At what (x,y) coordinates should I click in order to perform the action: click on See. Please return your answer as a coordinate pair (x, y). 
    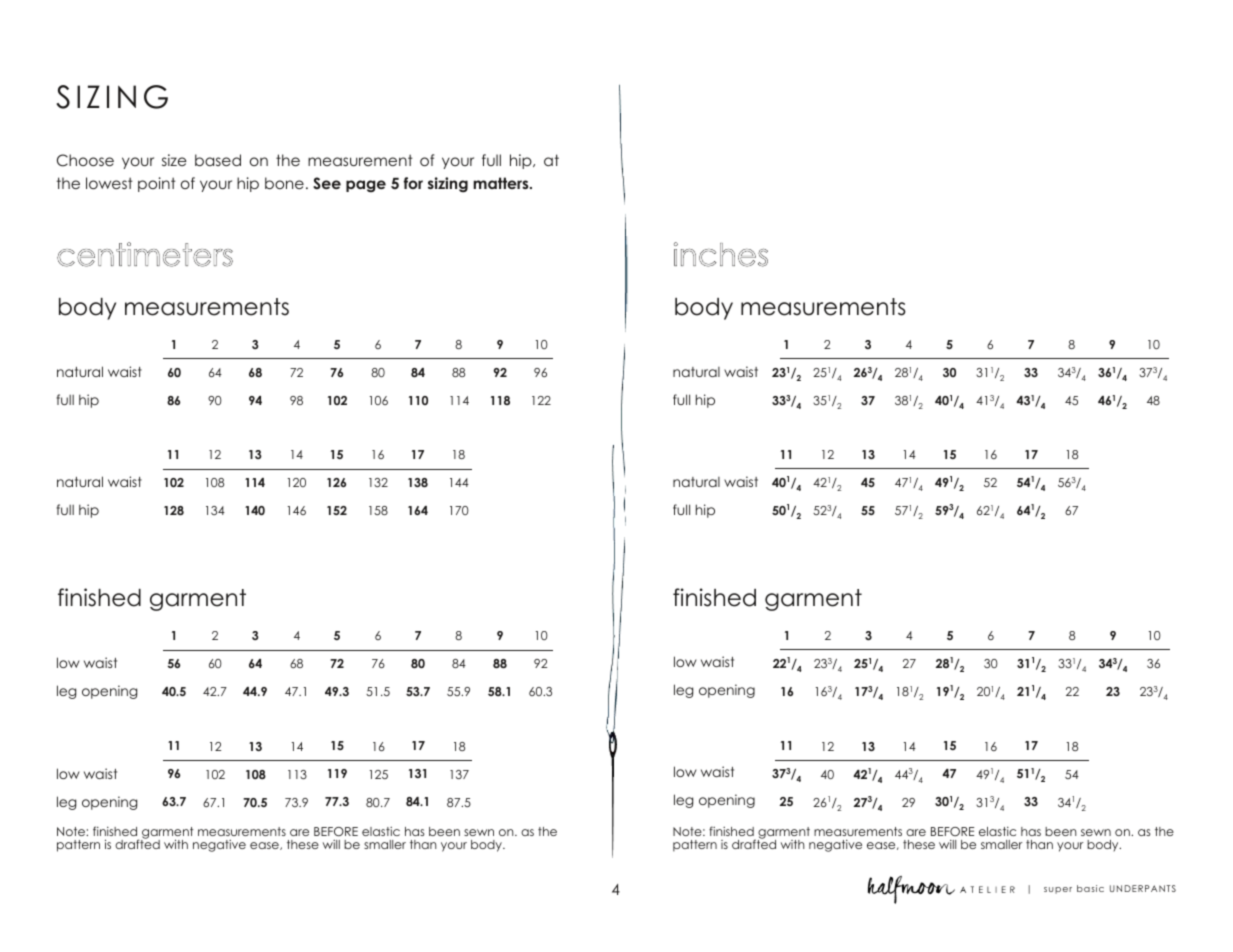
    Looking at the image, I should click on (327, 183).
